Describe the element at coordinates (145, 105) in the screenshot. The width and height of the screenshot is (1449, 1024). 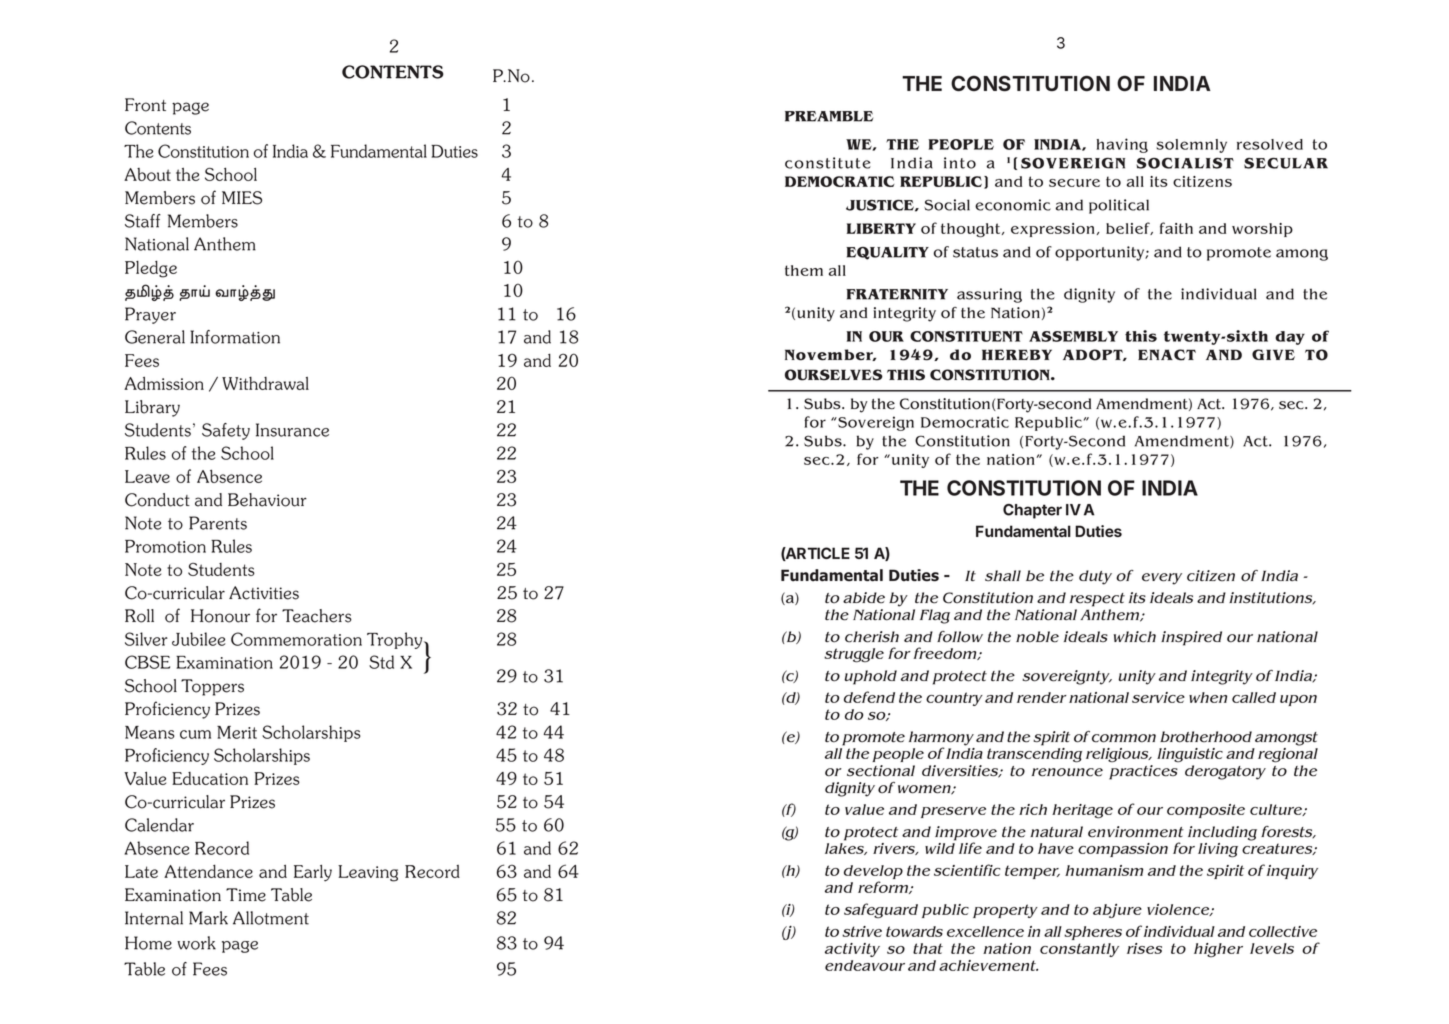
I see `Front` at that location.
